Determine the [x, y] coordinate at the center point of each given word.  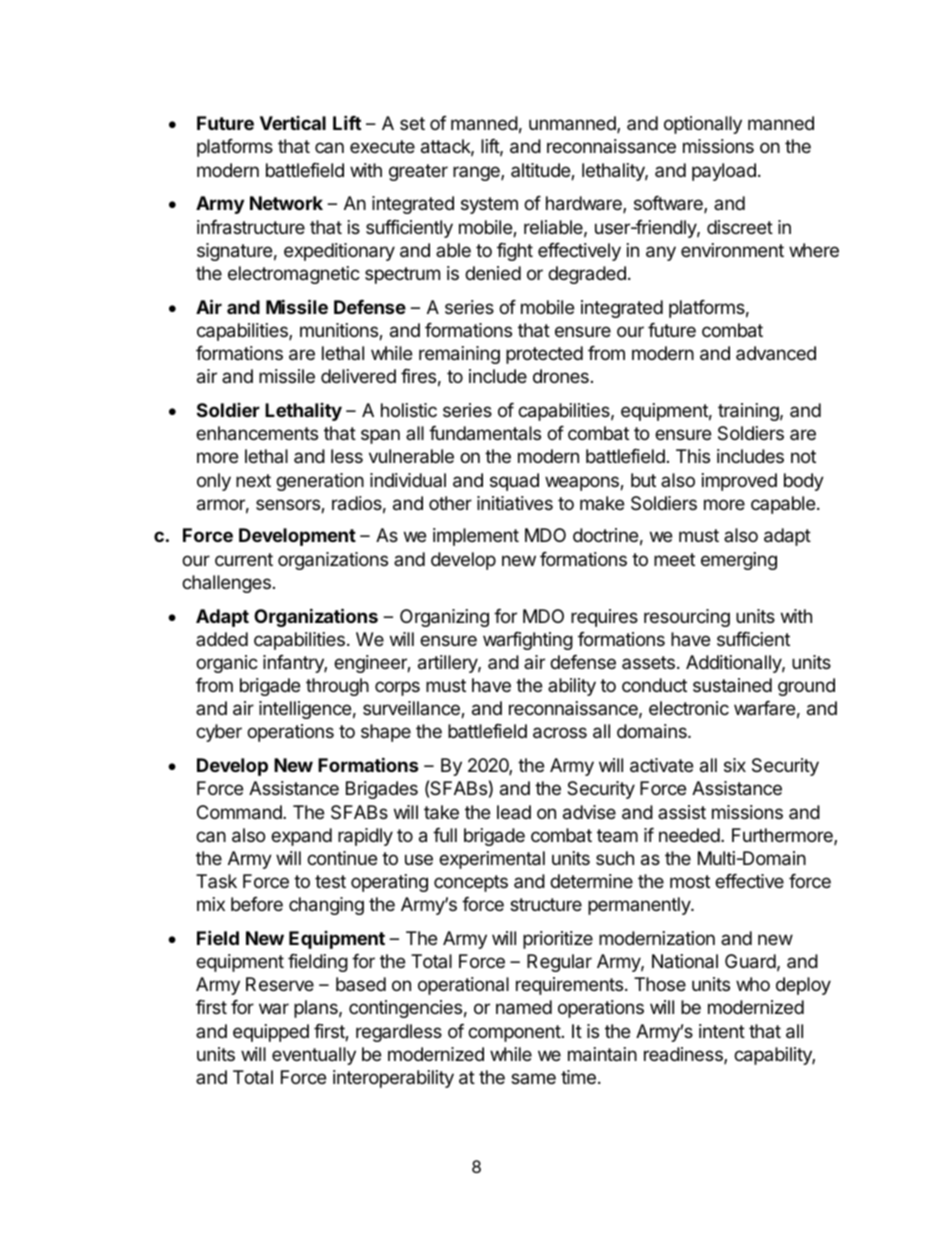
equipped [271, 1033]
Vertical [293, 123]
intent [722, 1031]
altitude [541, 171]
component [514, 1033]
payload [724, 172]
